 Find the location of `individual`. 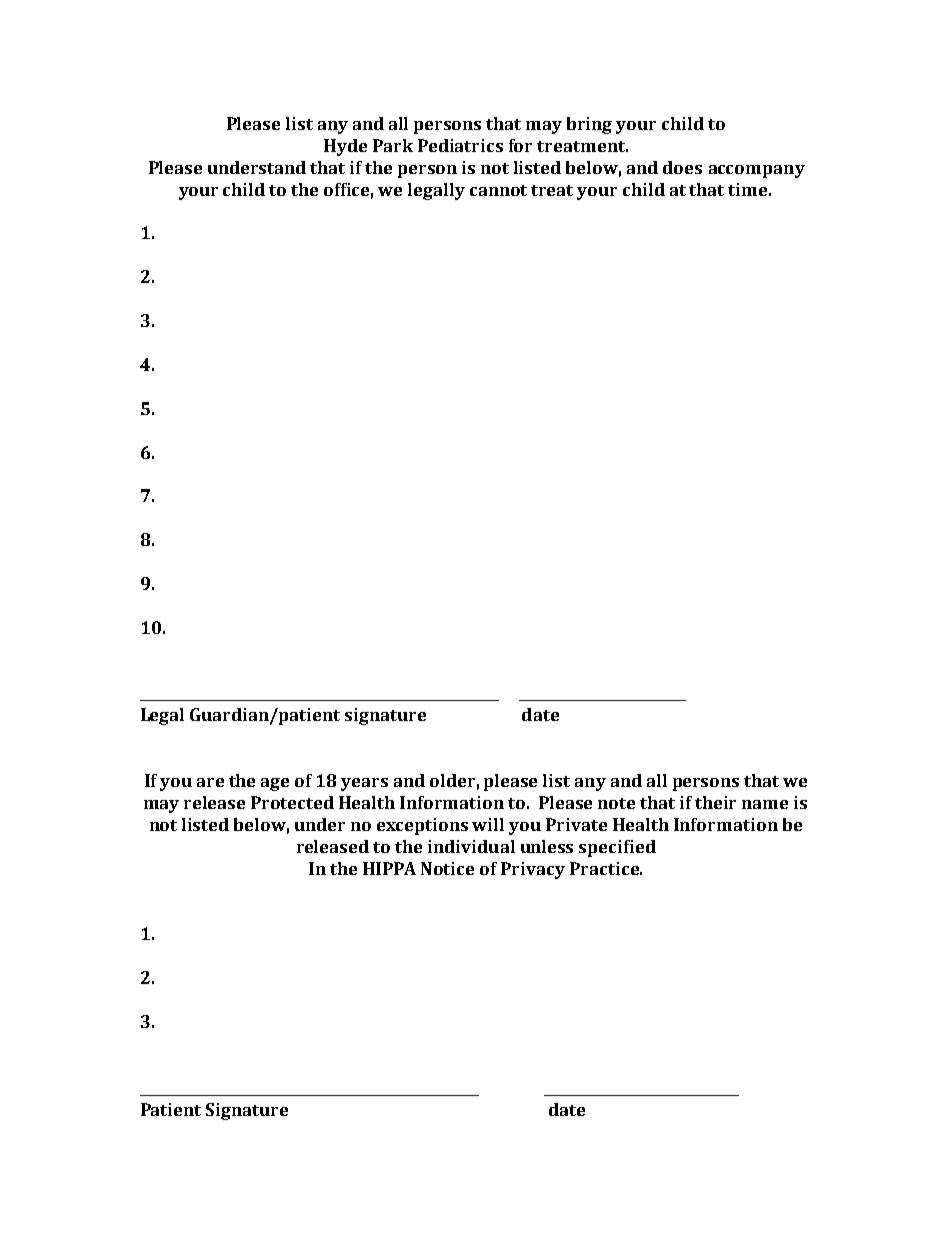

individual is located at coordinates (471, 846).
